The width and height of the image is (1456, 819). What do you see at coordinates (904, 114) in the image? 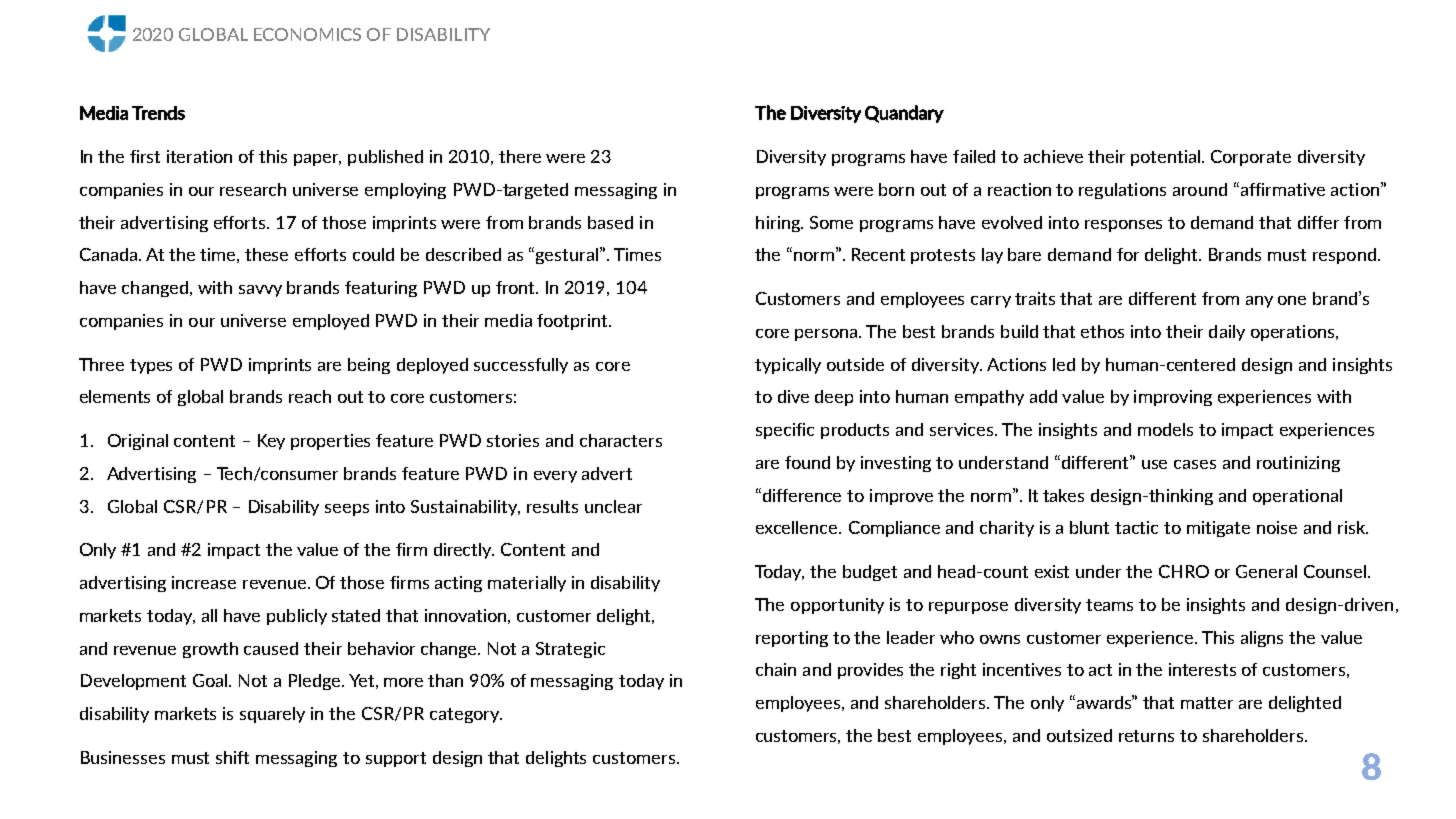
I see `Quandary` at bounding box center [904, 114].
